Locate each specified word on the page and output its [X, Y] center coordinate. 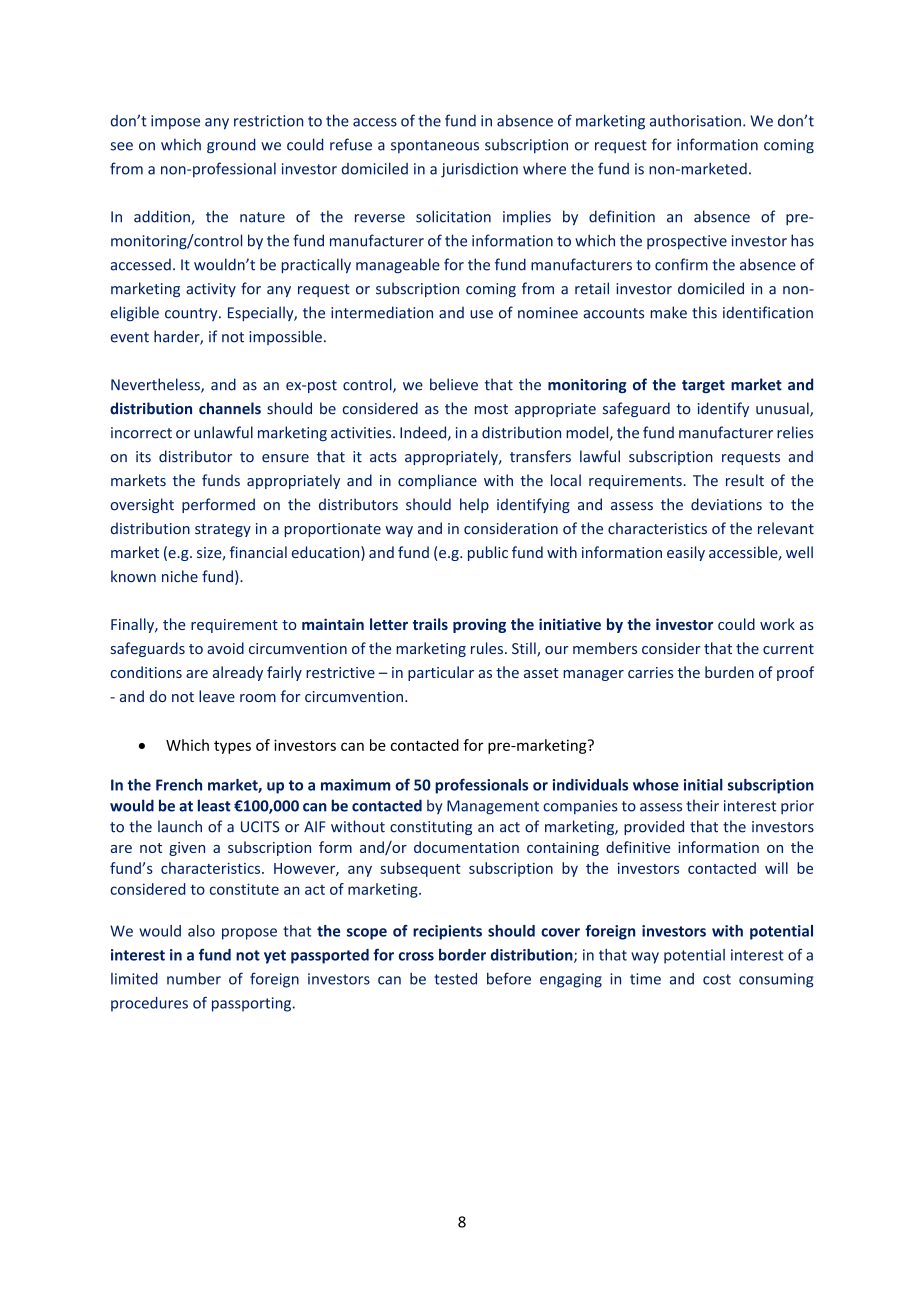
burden [729, 672]
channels [230, 408]
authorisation [695, 121]
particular [441, 673]
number [194, 978]
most [491, 409]
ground [231, 146]
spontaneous [435, 146]
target [703, 386]
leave [217, 696]
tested [455, 979]
